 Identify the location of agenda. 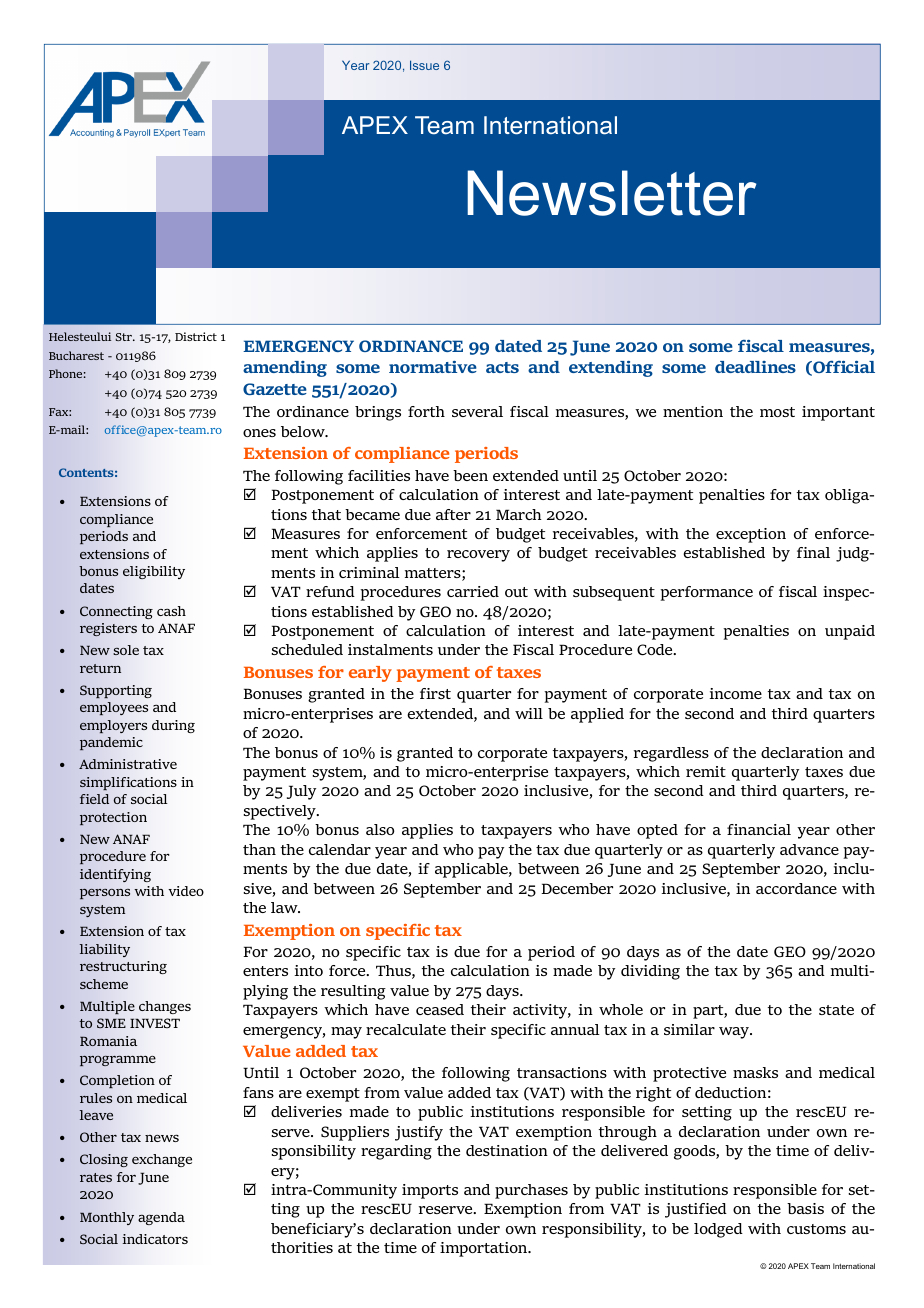
(161, 1218).
